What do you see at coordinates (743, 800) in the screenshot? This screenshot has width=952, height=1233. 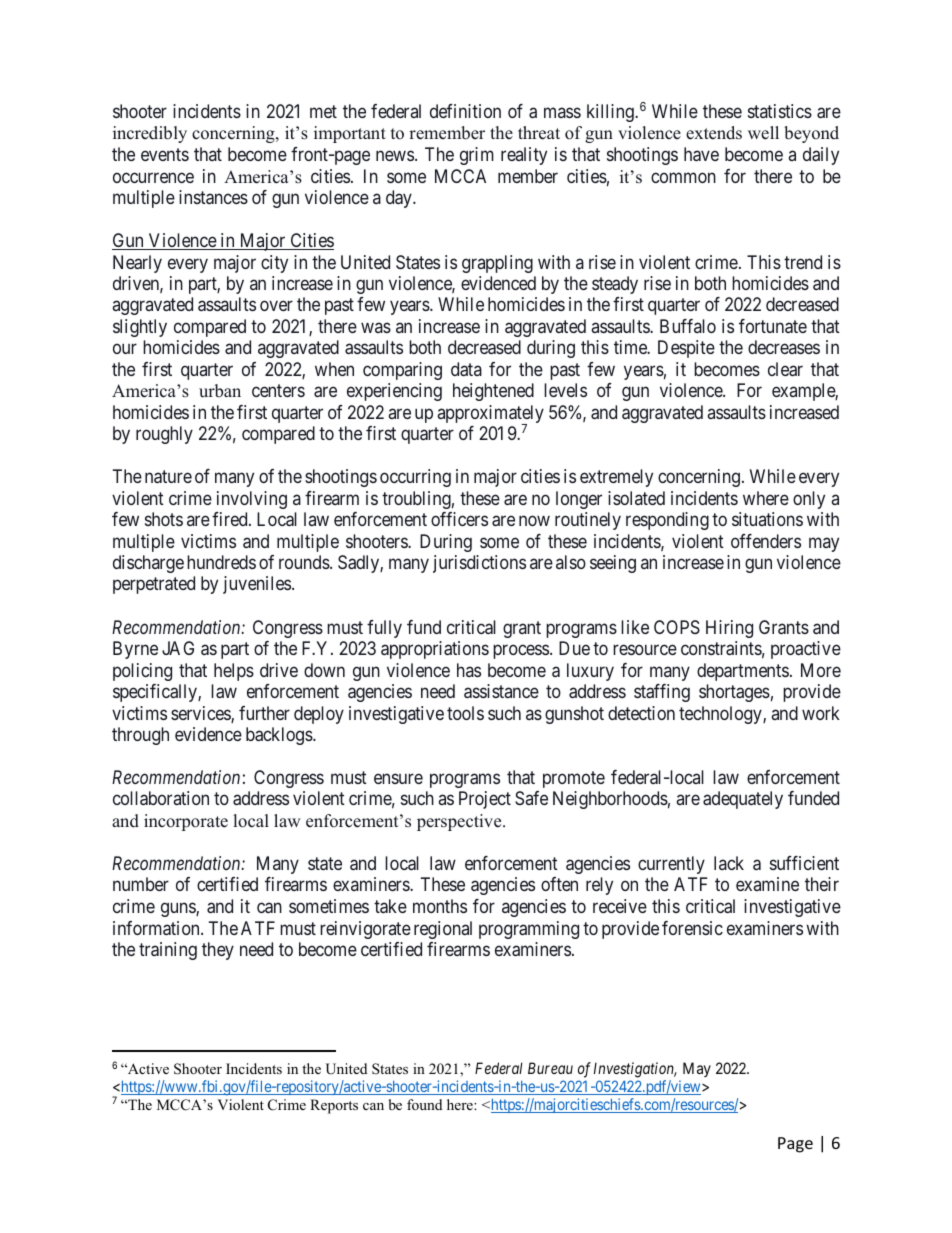 I see `adequately` at bounding box center [743, 800].
